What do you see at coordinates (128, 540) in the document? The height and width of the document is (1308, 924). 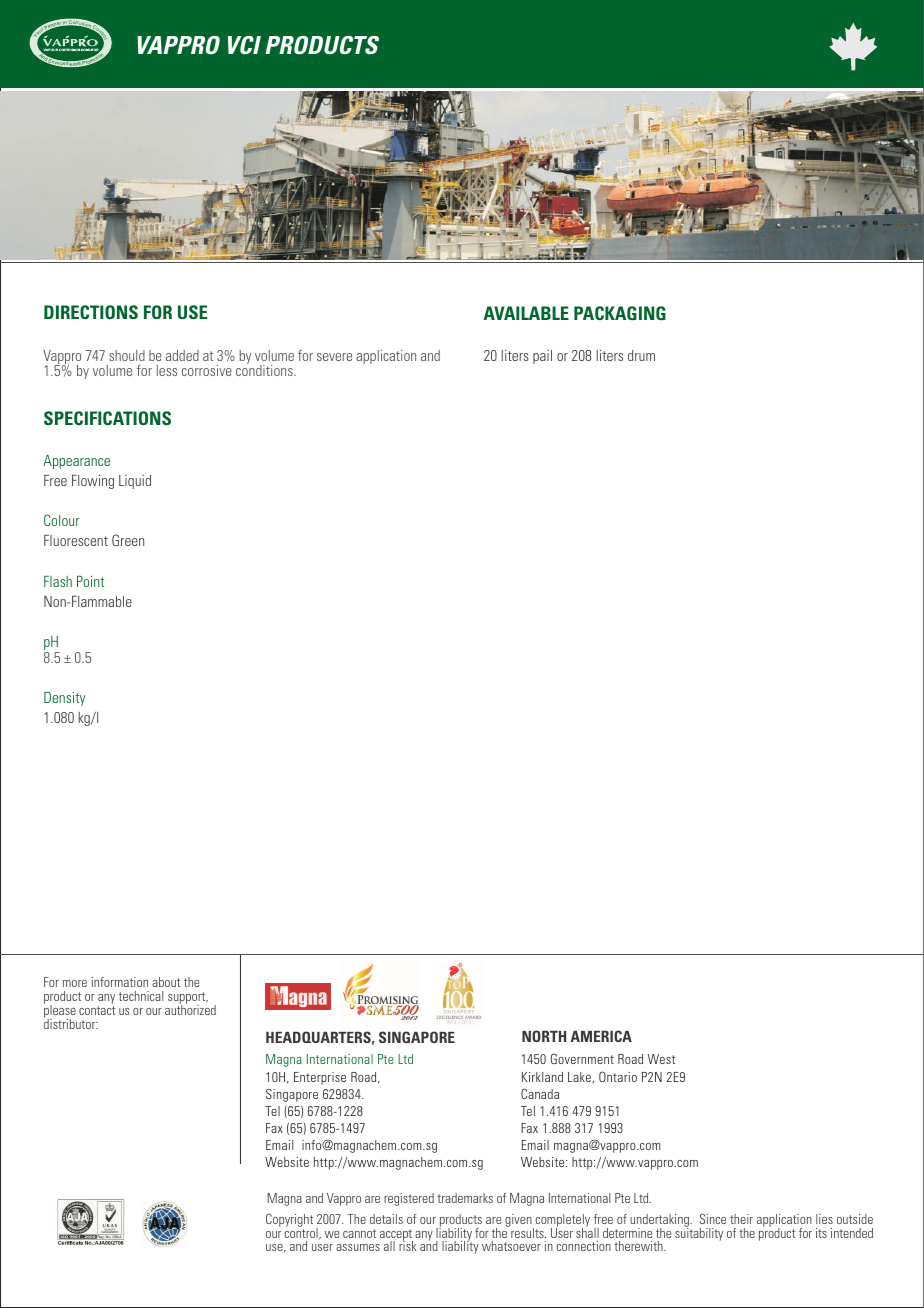 I see `Green` at bounding box center [128, 540].
